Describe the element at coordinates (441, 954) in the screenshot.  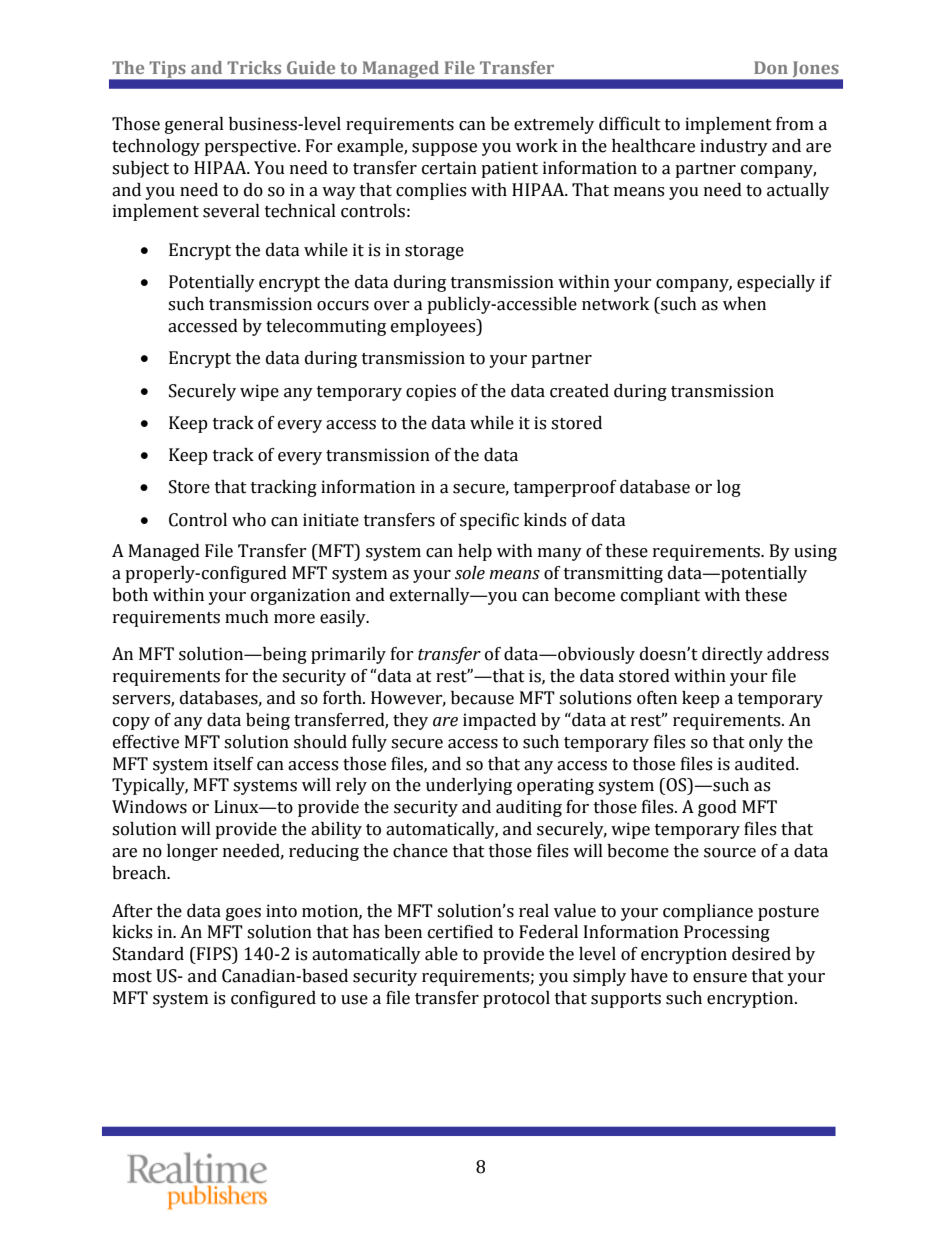
I see `able` at that location.
